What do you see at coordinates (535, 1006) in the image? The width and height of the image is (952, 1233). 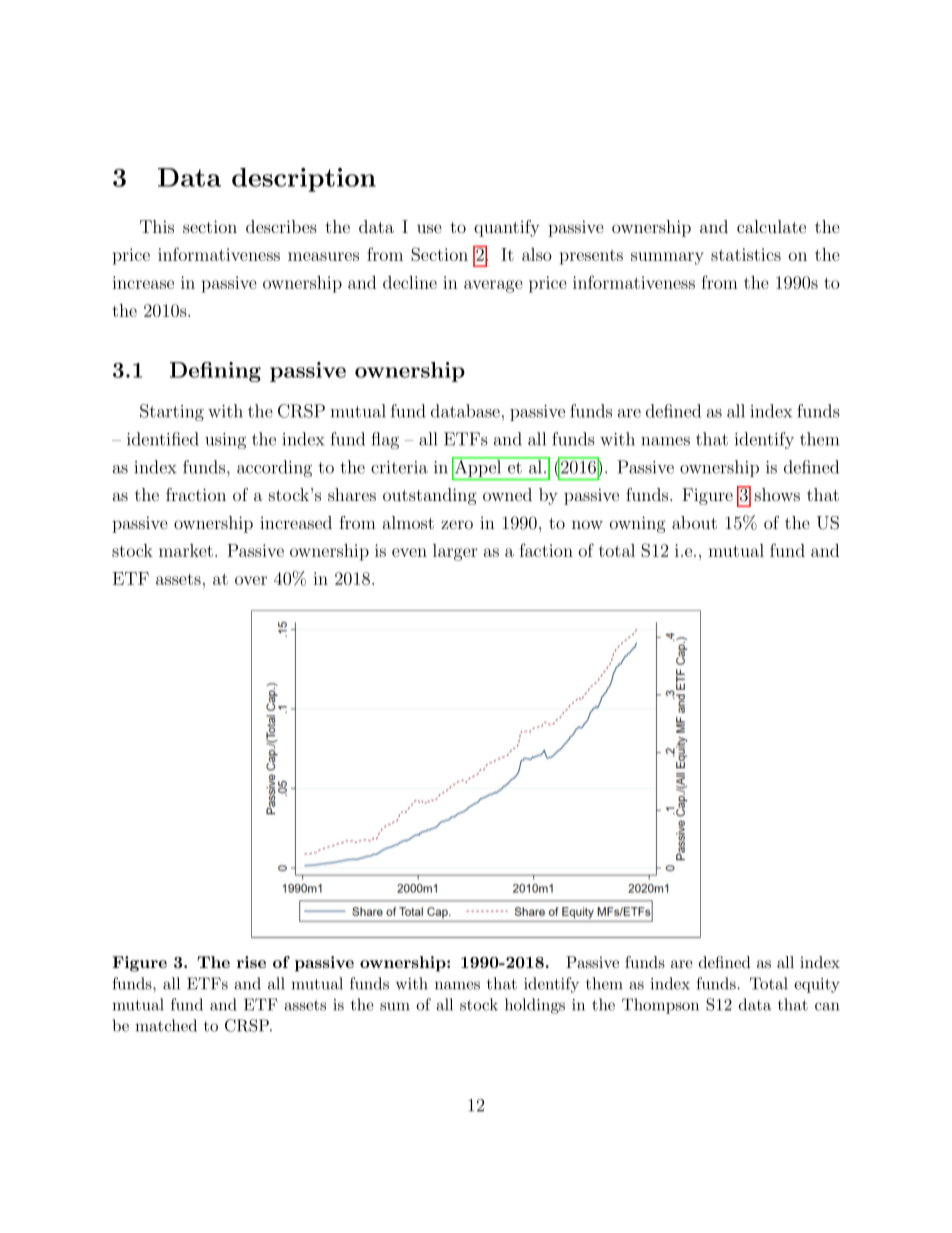 I see `holdings` at bounding box center [535, 1006].
